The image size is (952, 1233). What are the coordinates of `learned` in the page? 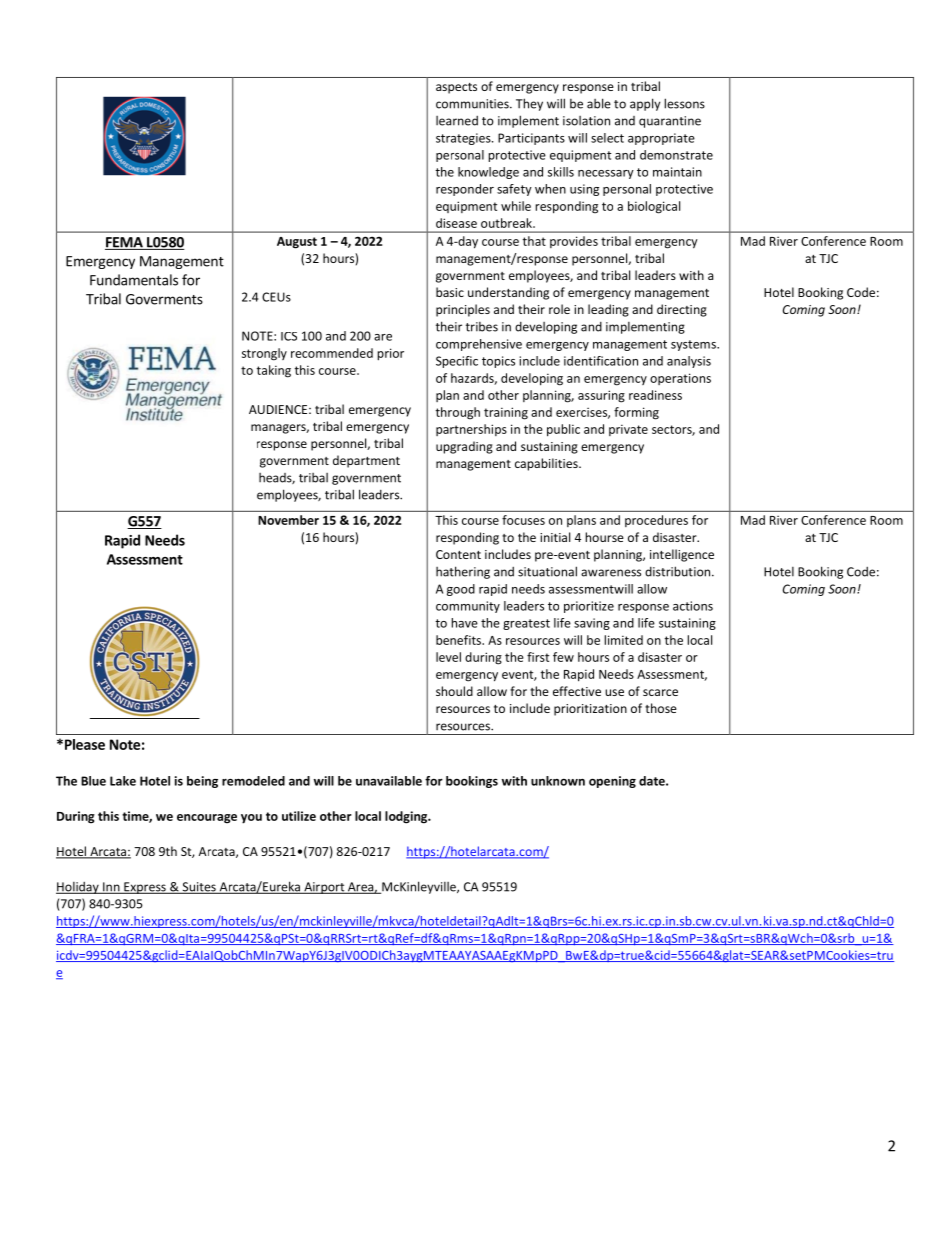 It's located at (457, 121).
